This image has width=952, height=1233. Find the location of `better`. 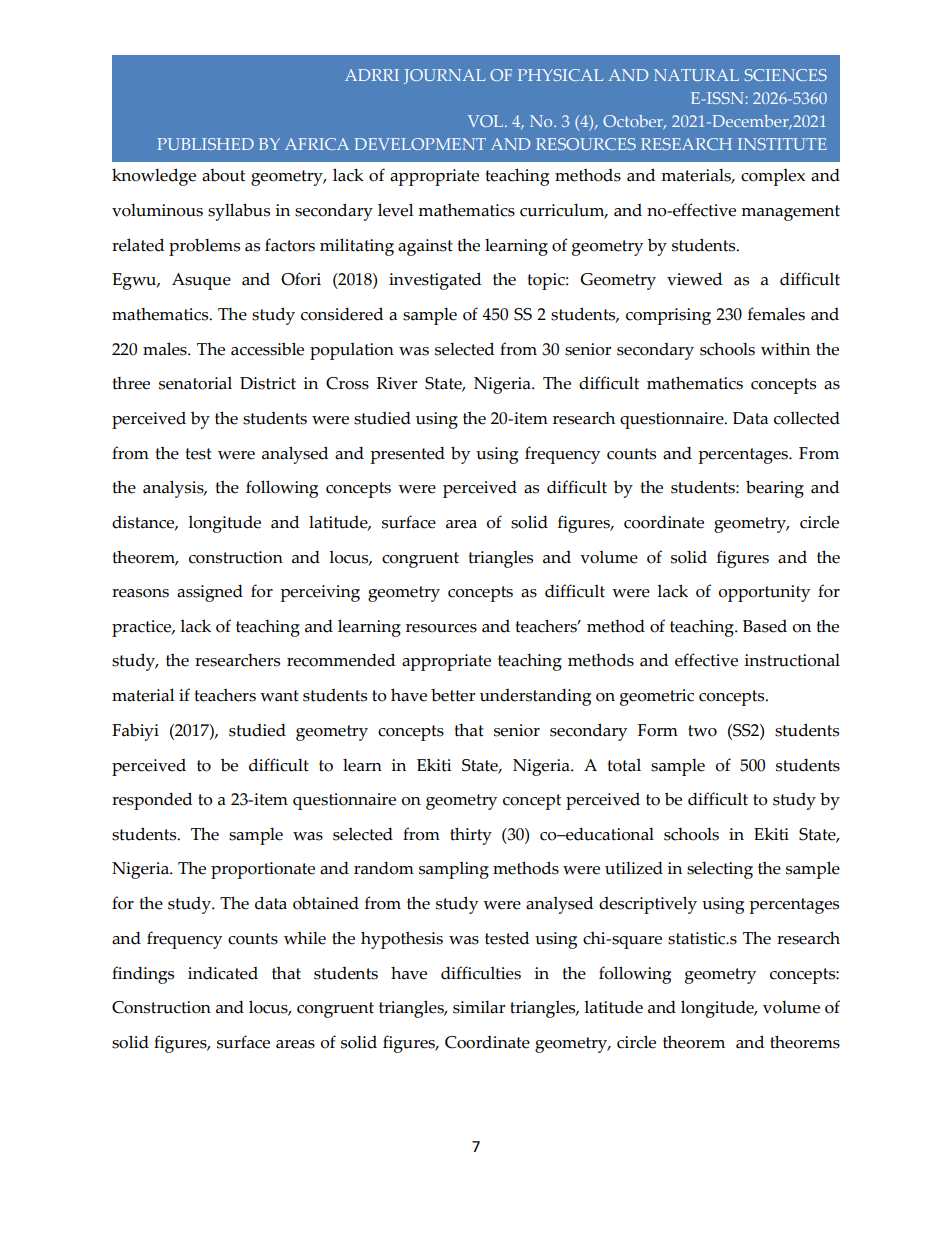

better is located at coordinates (453, 695).
